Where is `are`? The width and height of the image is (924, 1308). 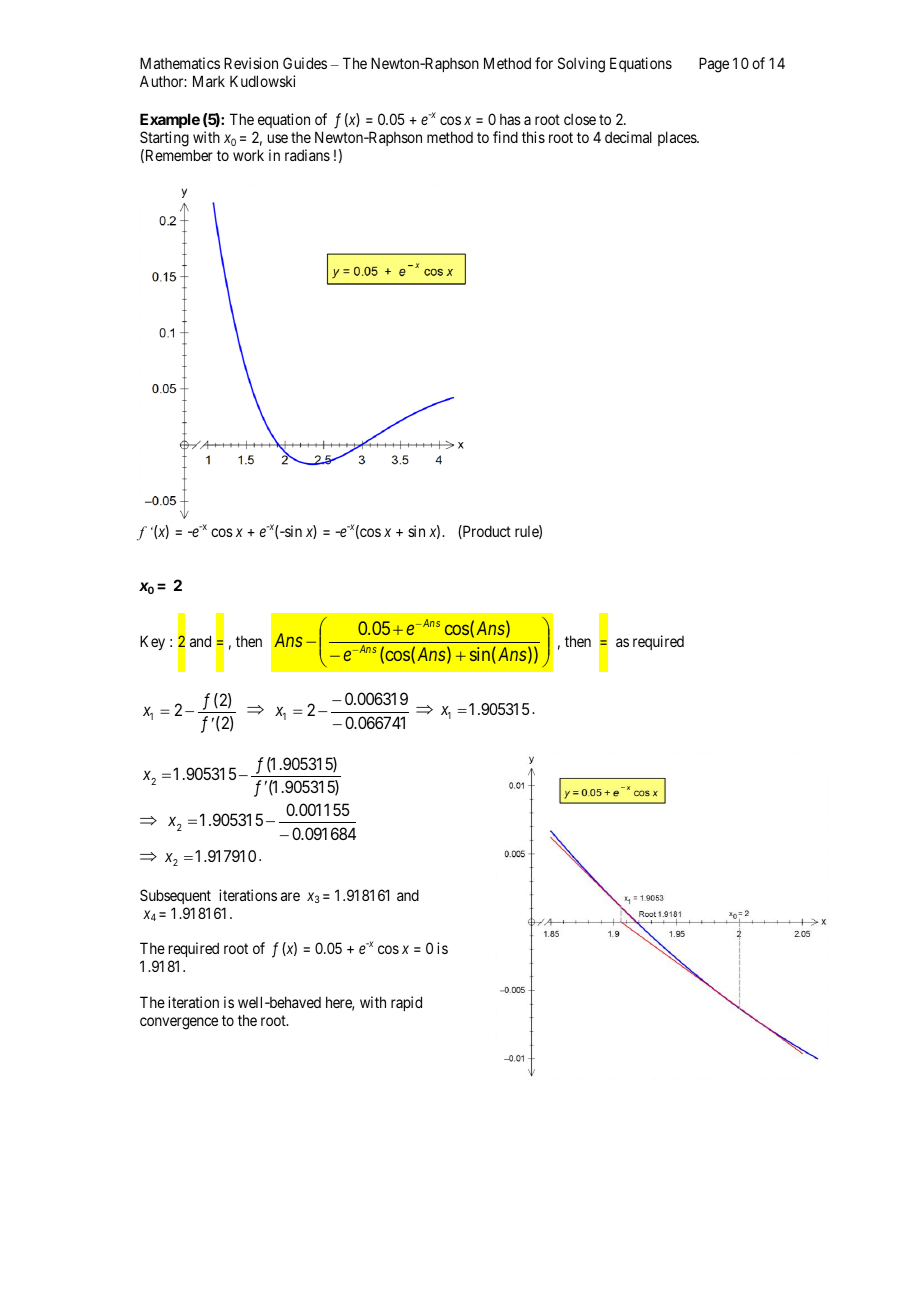
are is located at coordinates (290, 896).
